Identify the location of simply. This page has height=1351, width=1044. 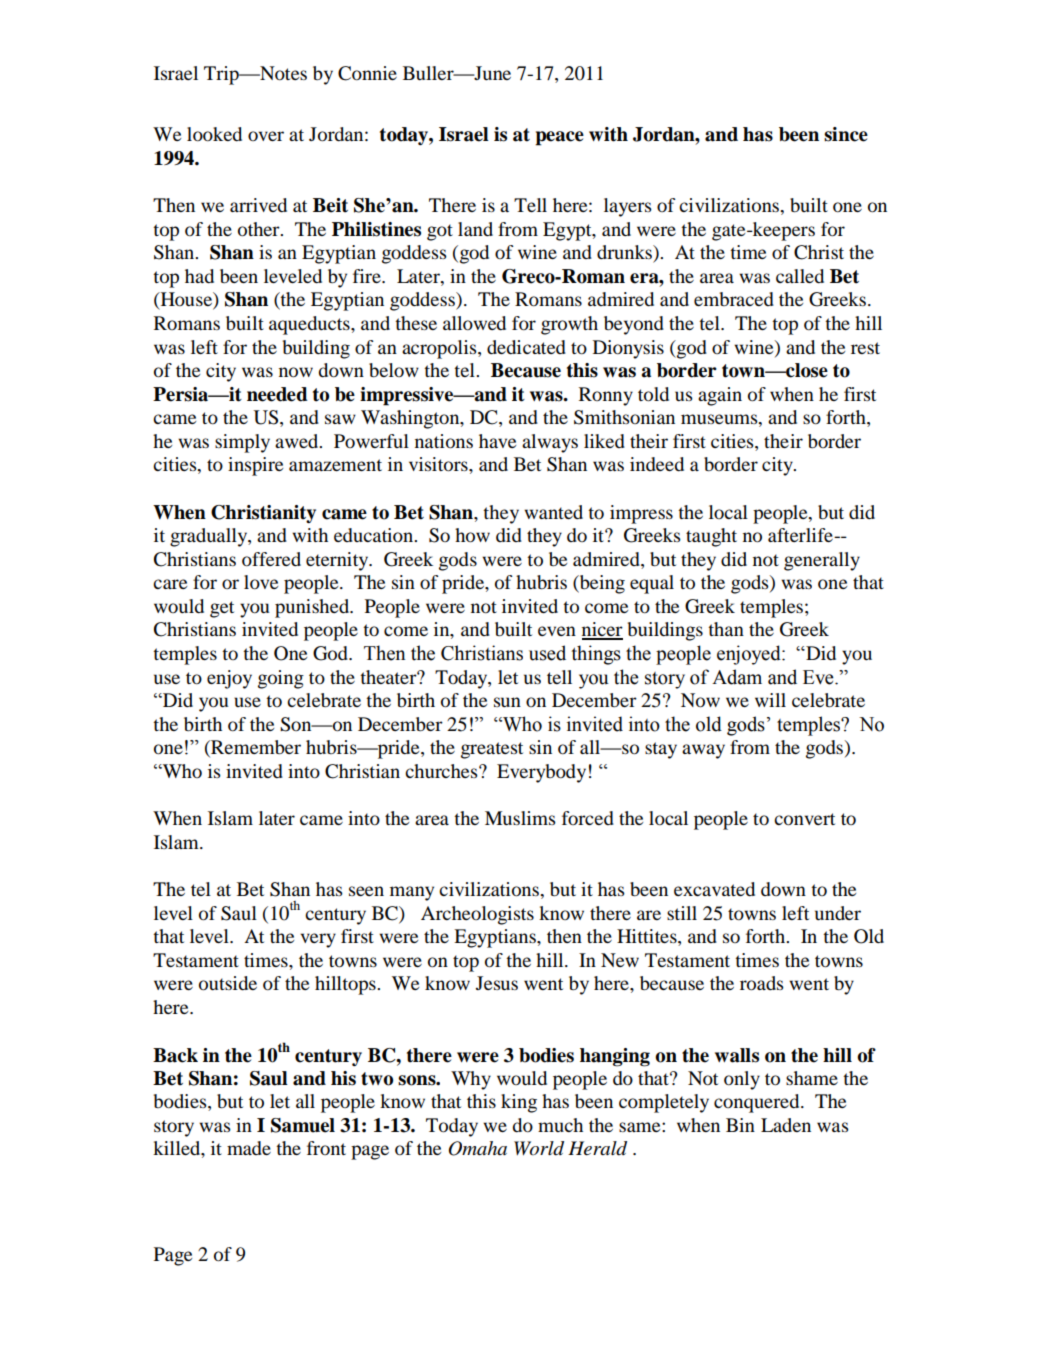
(242, 443).
